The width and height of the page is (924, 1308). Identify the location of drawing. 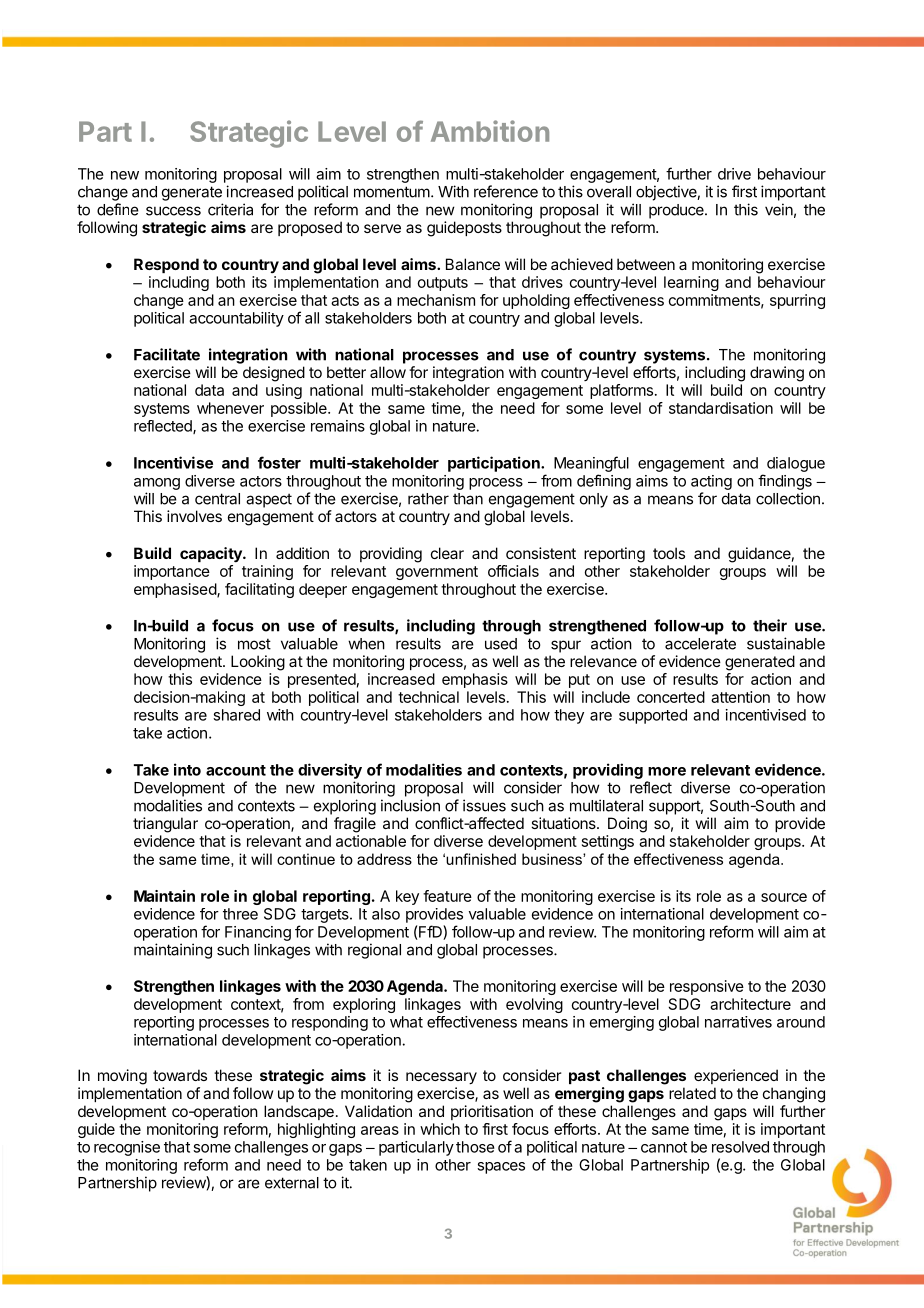
(777, 374).
